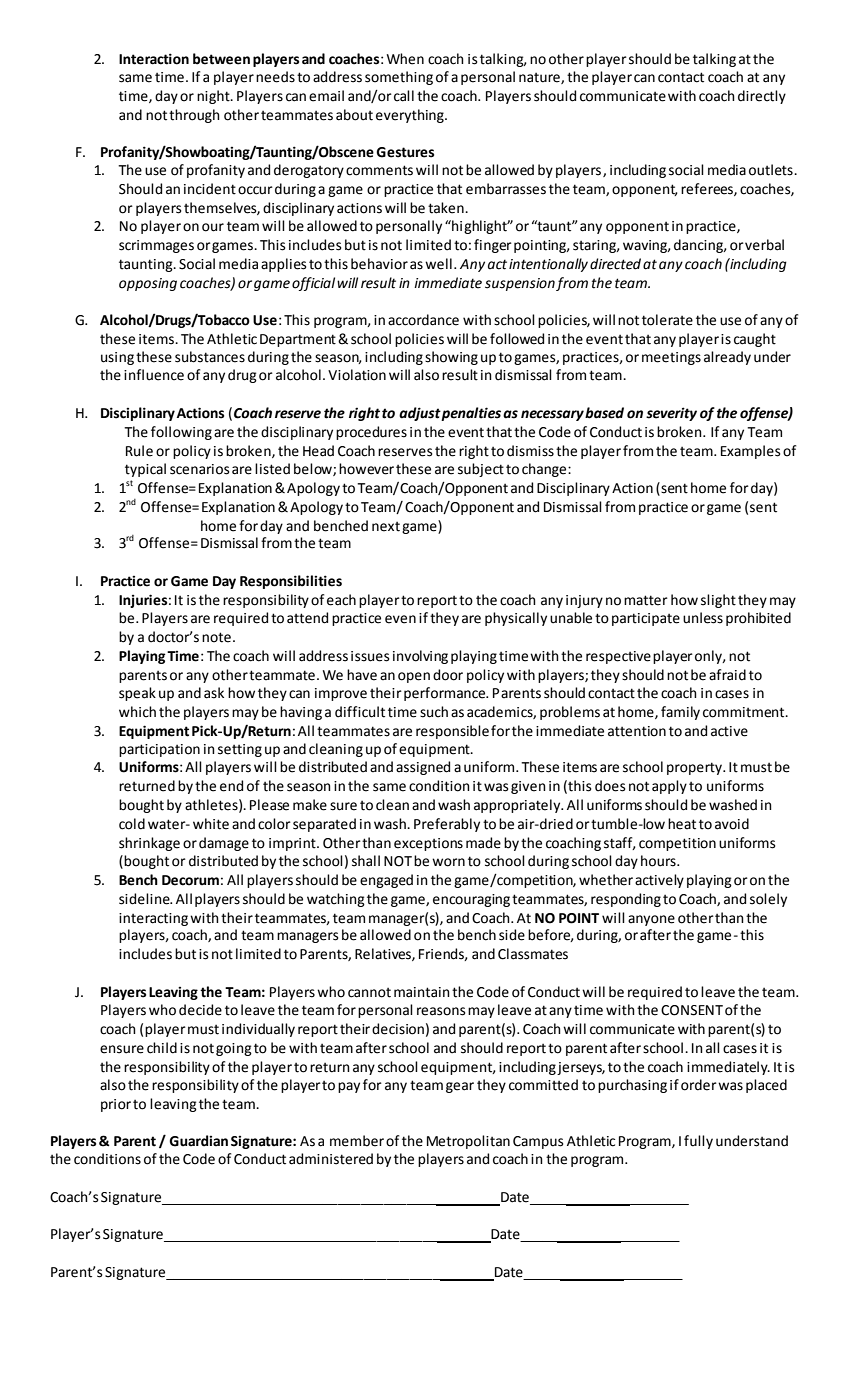 The width and height of the document is (849, 1400). What do you see at coordinates (159, 750) in the document?
I see `participation` at bounding box center [159, 750].
